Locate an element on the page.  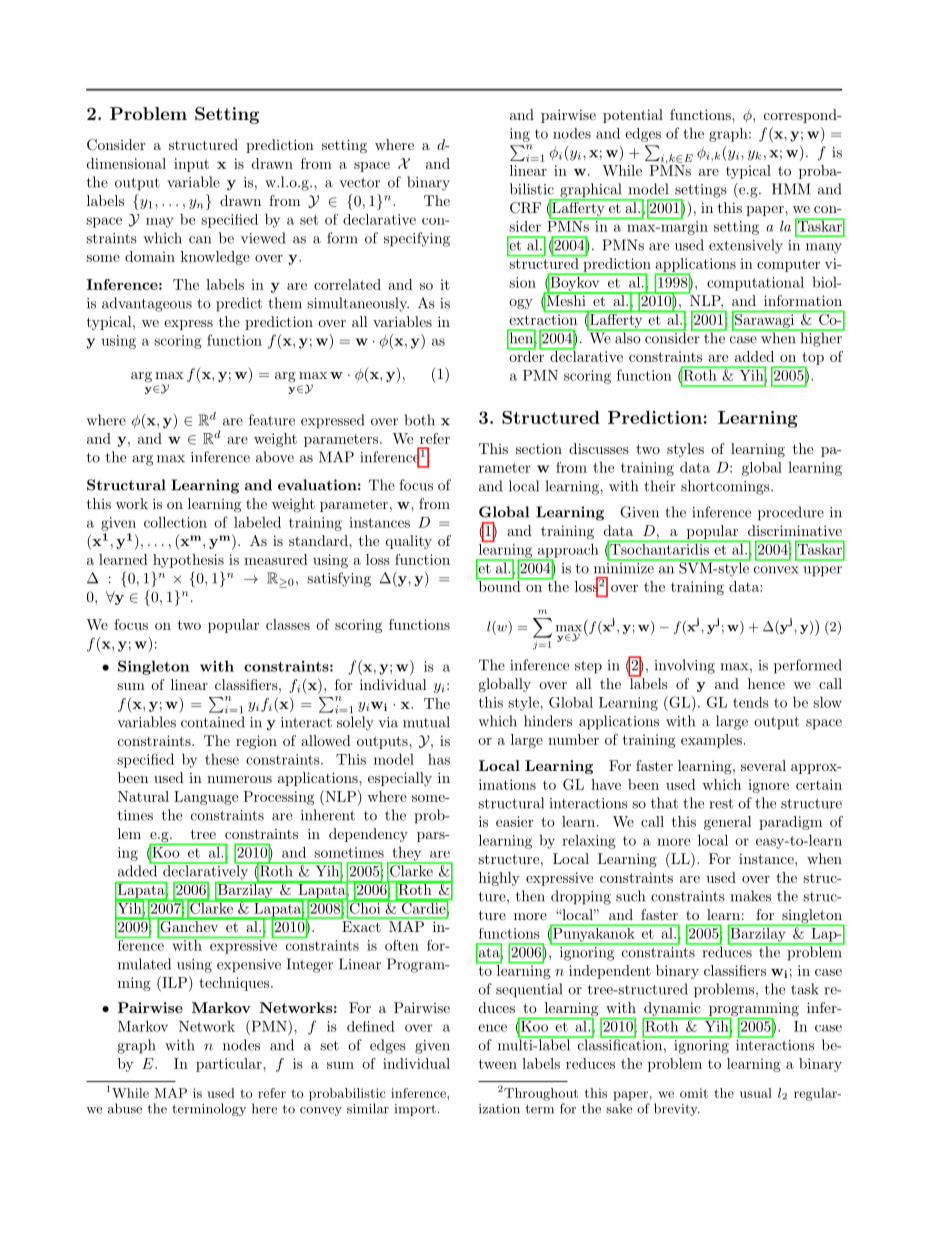
section is located at coordinates (539, 448).
